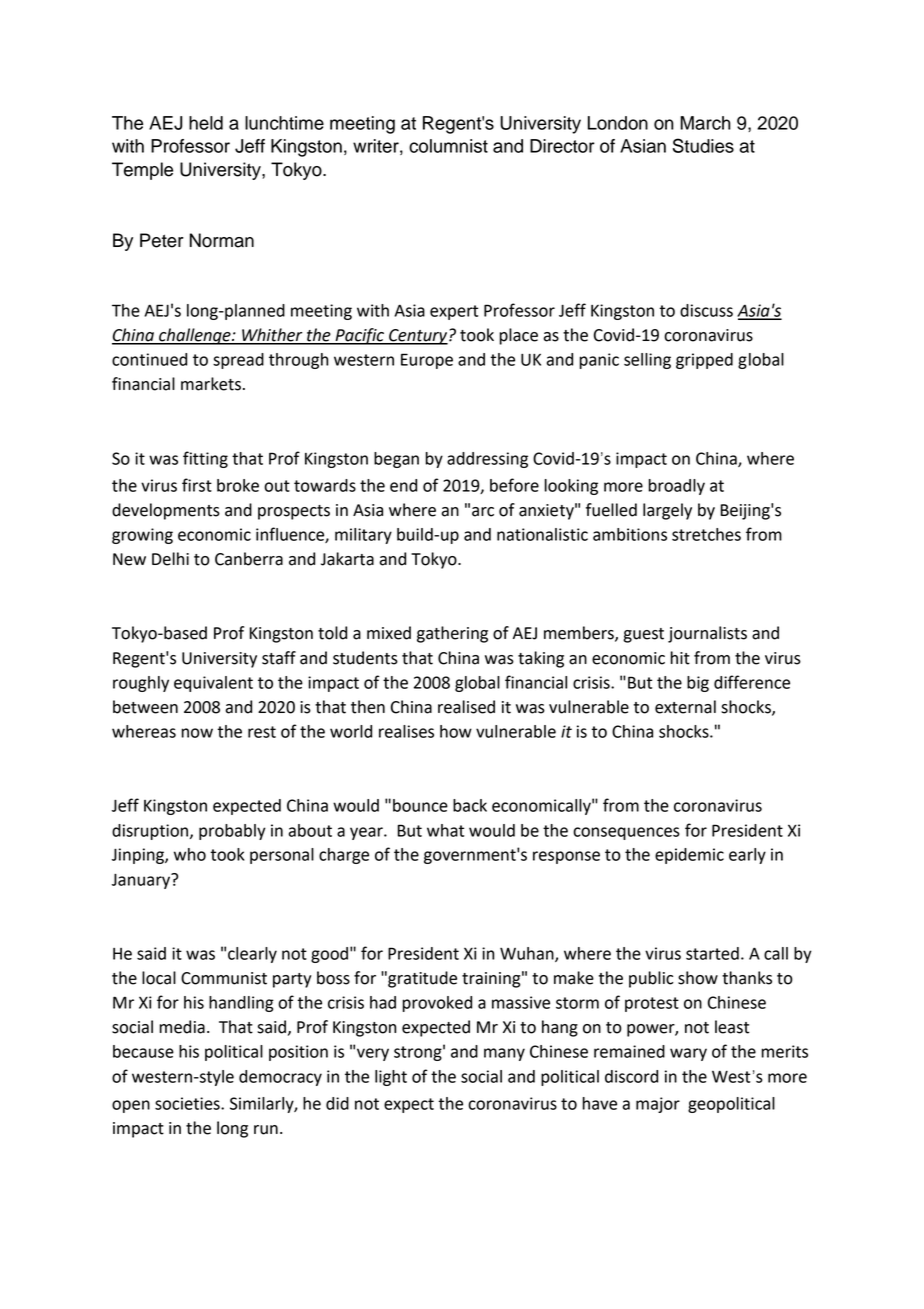  Describe the element at coordinates (213, 684) in the screenshot. I see `equivalent` at that location.
